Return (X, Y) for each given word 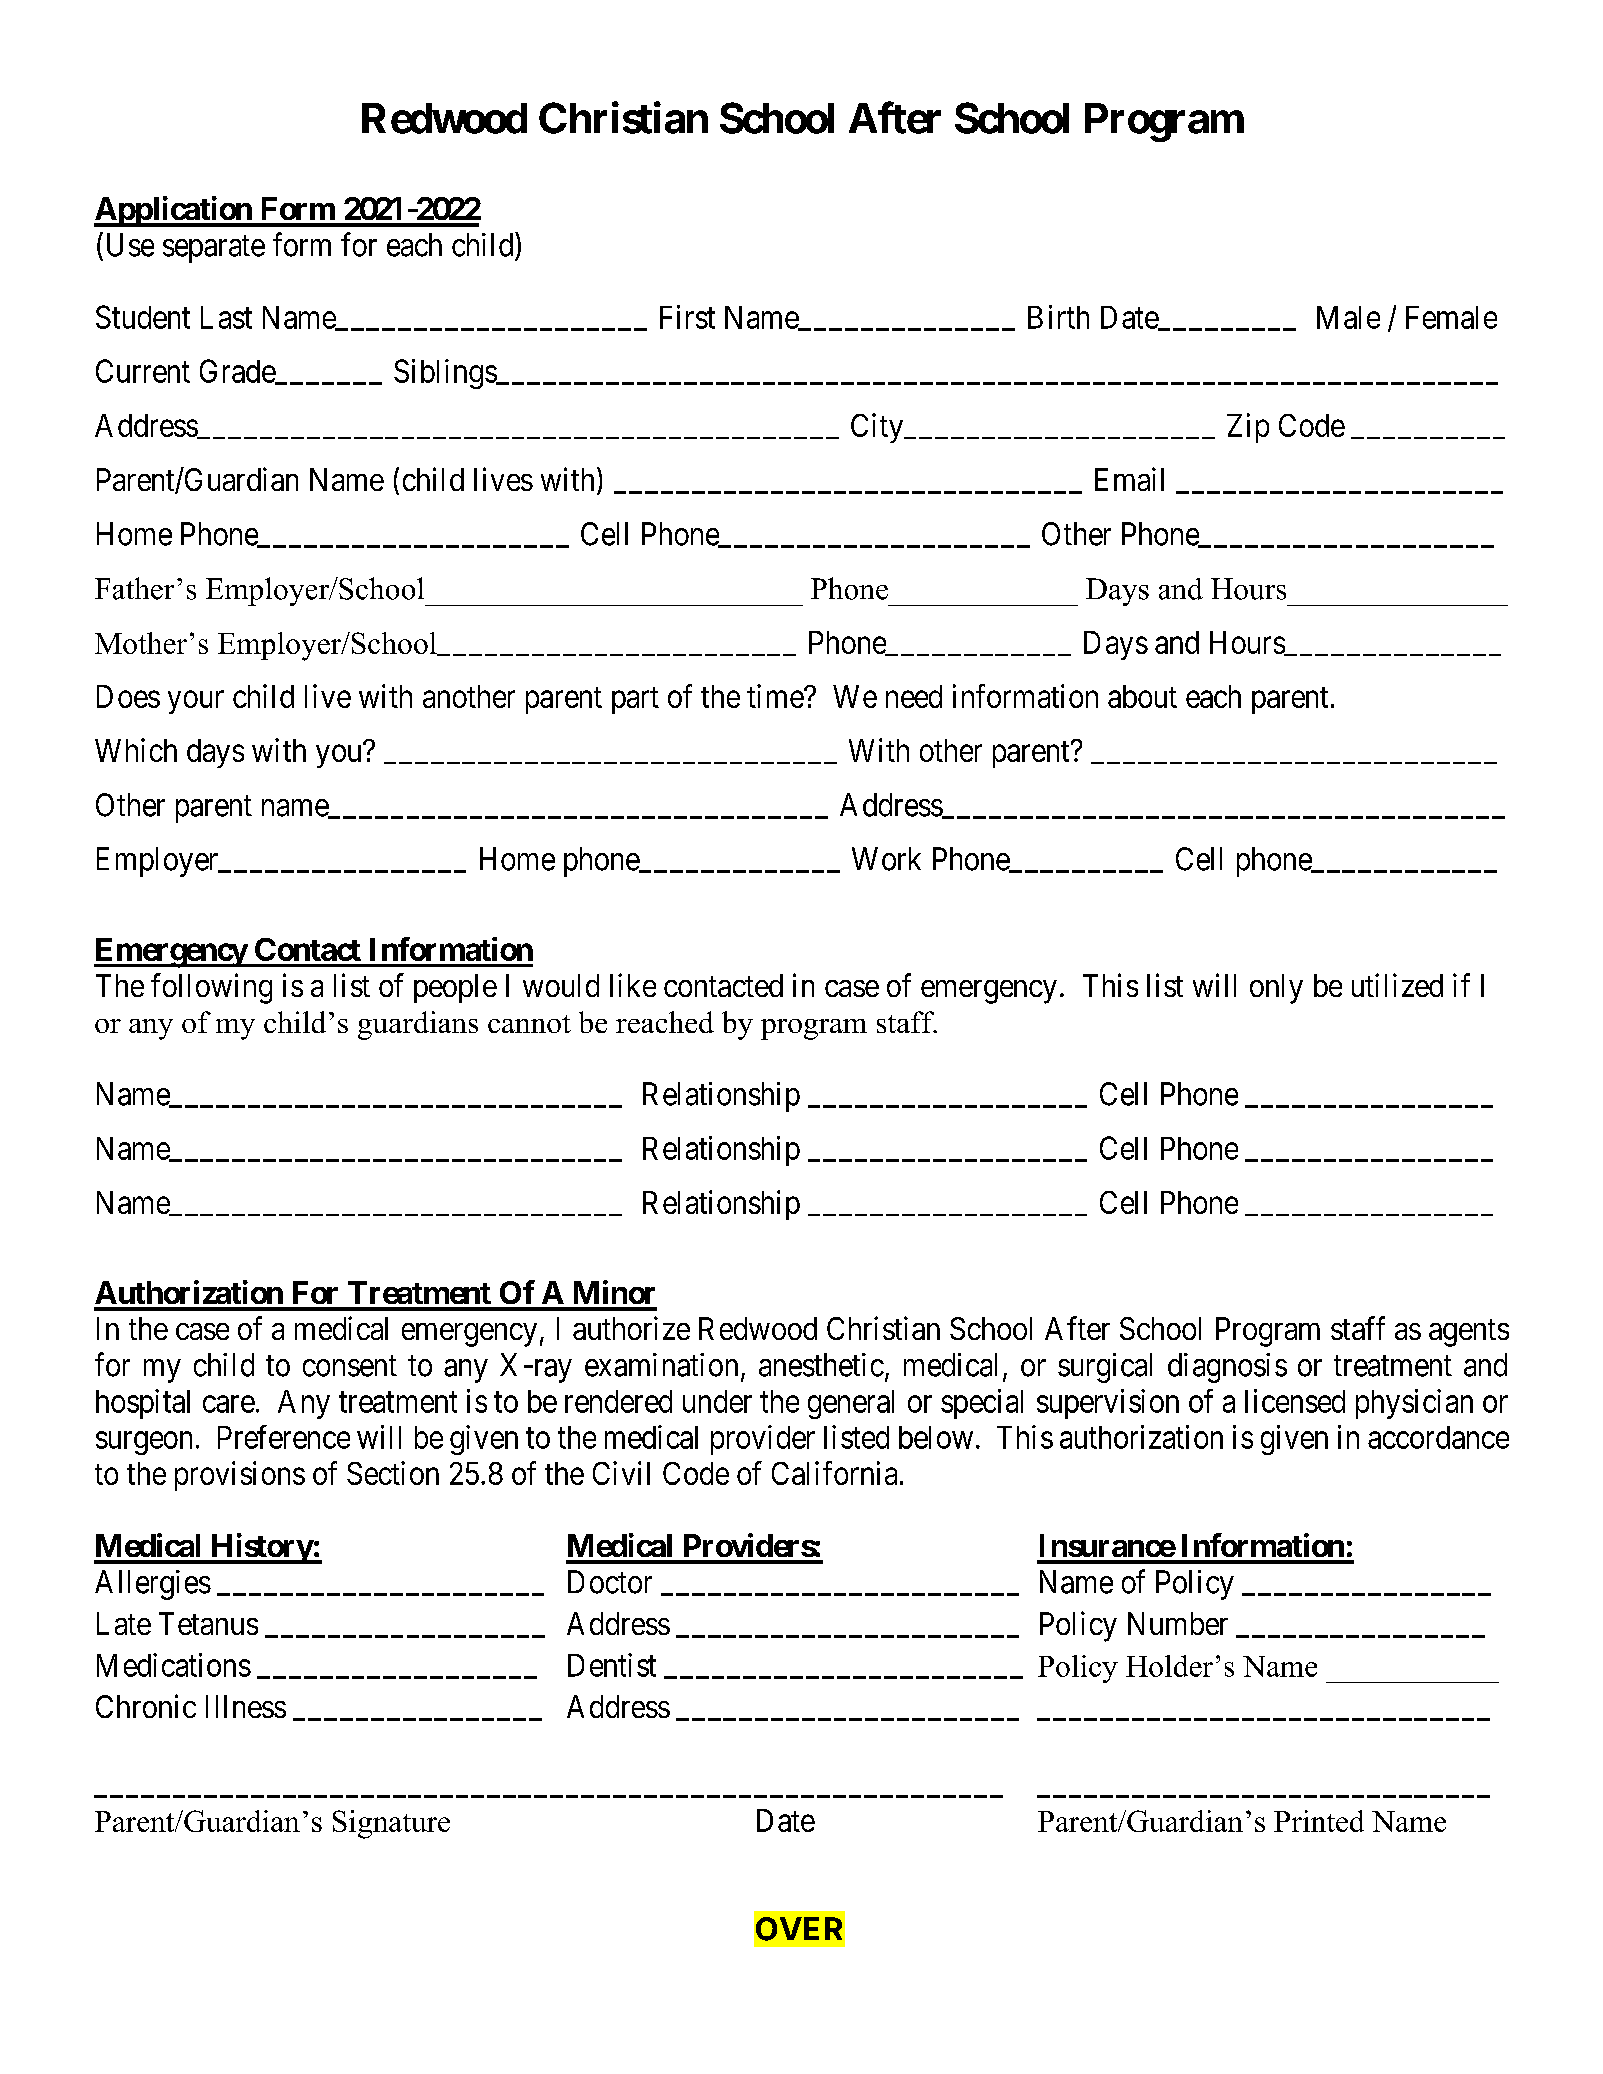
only (1276, 989)
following (211, 988)
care (229, 1404)
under (717, 1401)
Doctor (610, 1582)
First (687, 317)
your (196, 702)
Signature (391, 1824)
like (633, 985)
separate (214, 249)
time (776, 696)
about (1142, 696)
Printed (1319, 1821)
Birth (1058, 317)
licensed (1295, 1401)
